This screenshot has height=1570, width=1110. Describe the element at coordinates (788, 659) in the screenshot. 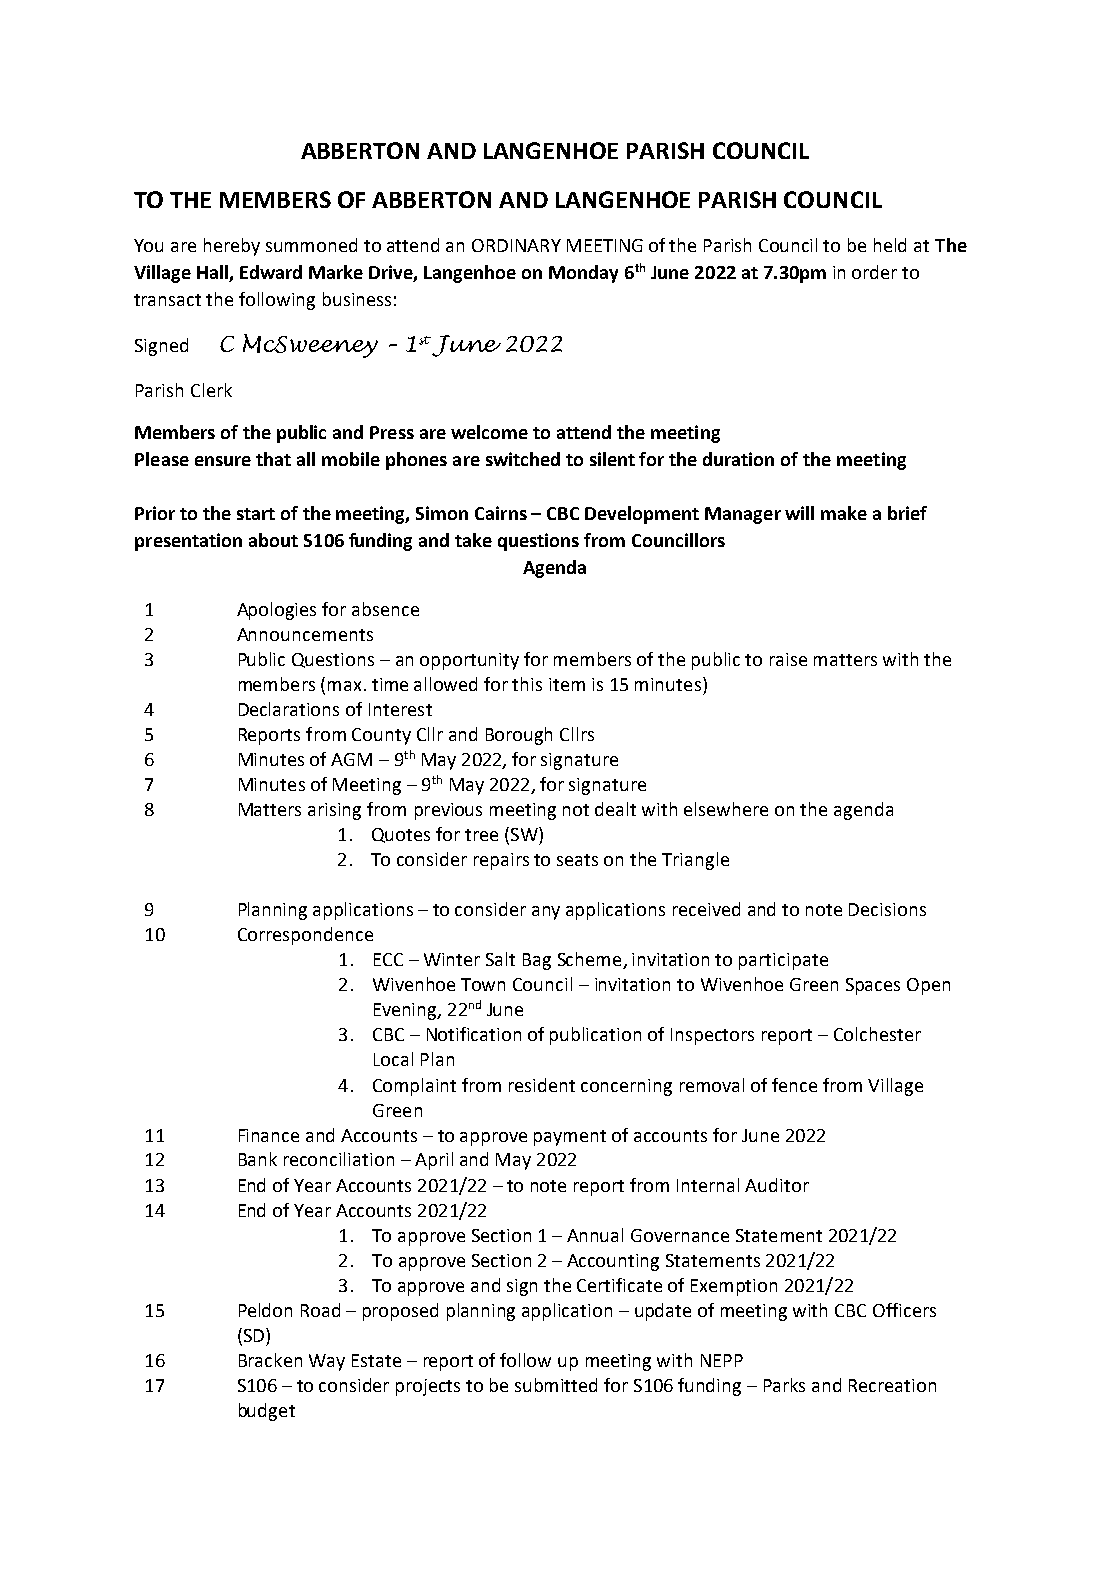

I see `raise` at that location.
